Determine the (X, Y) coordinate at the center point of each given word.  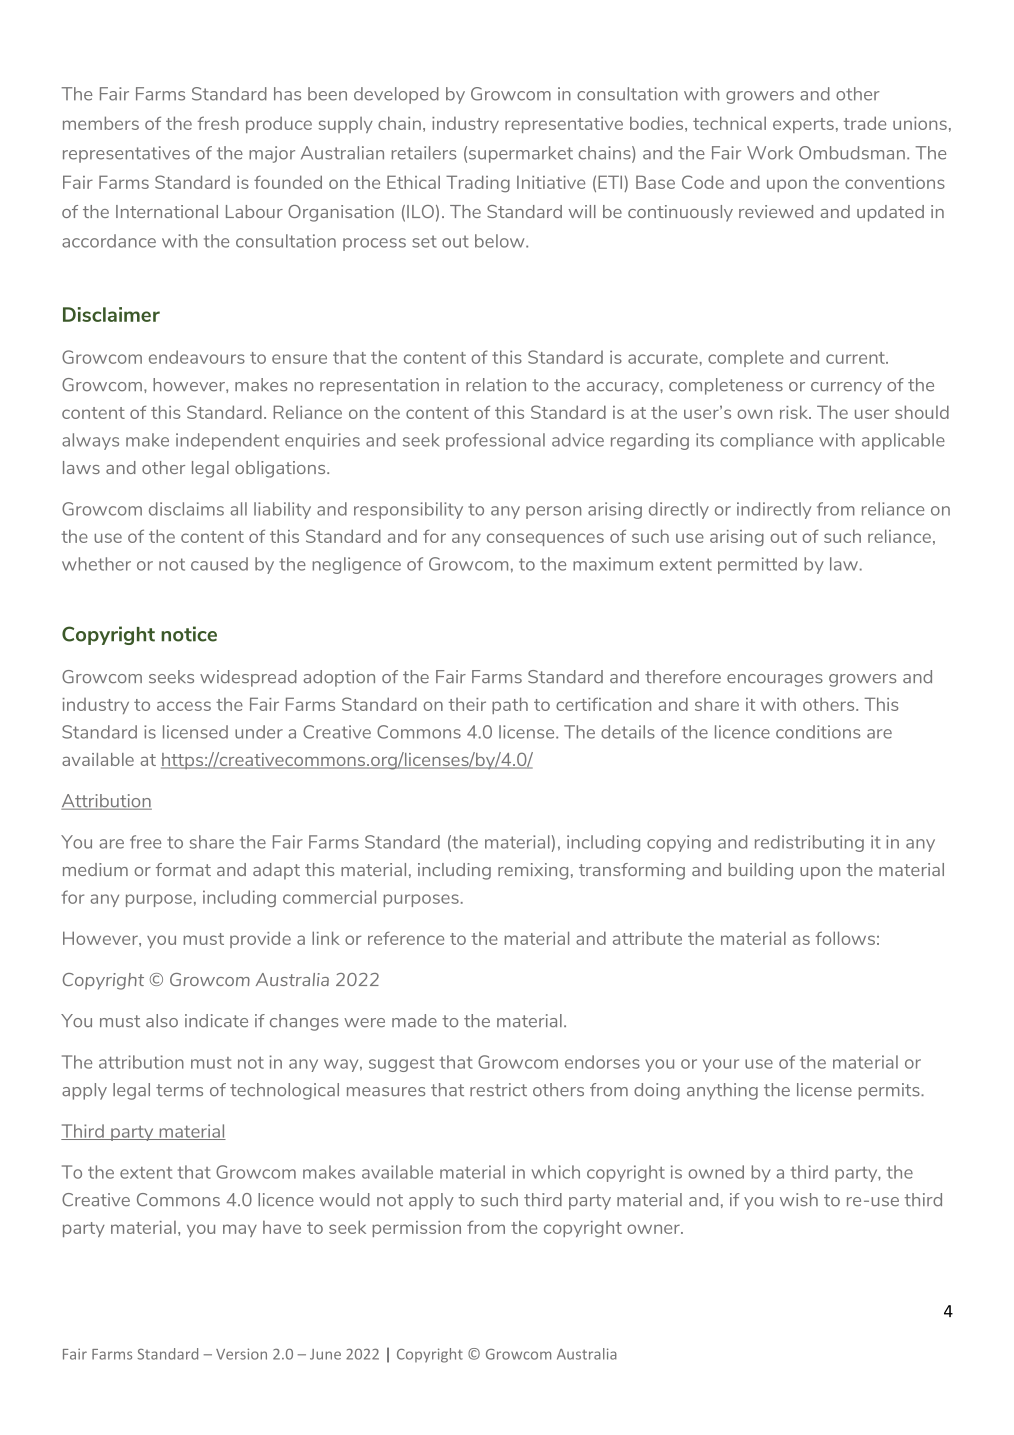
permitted (757, 565)
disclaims (186, 509)
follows (845, 938)
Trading (478, 184)
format (183, 869)
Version (241, 1354)
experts (803, 125)
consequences (545, 539)
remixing (533, 871)
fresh (218, 123)
